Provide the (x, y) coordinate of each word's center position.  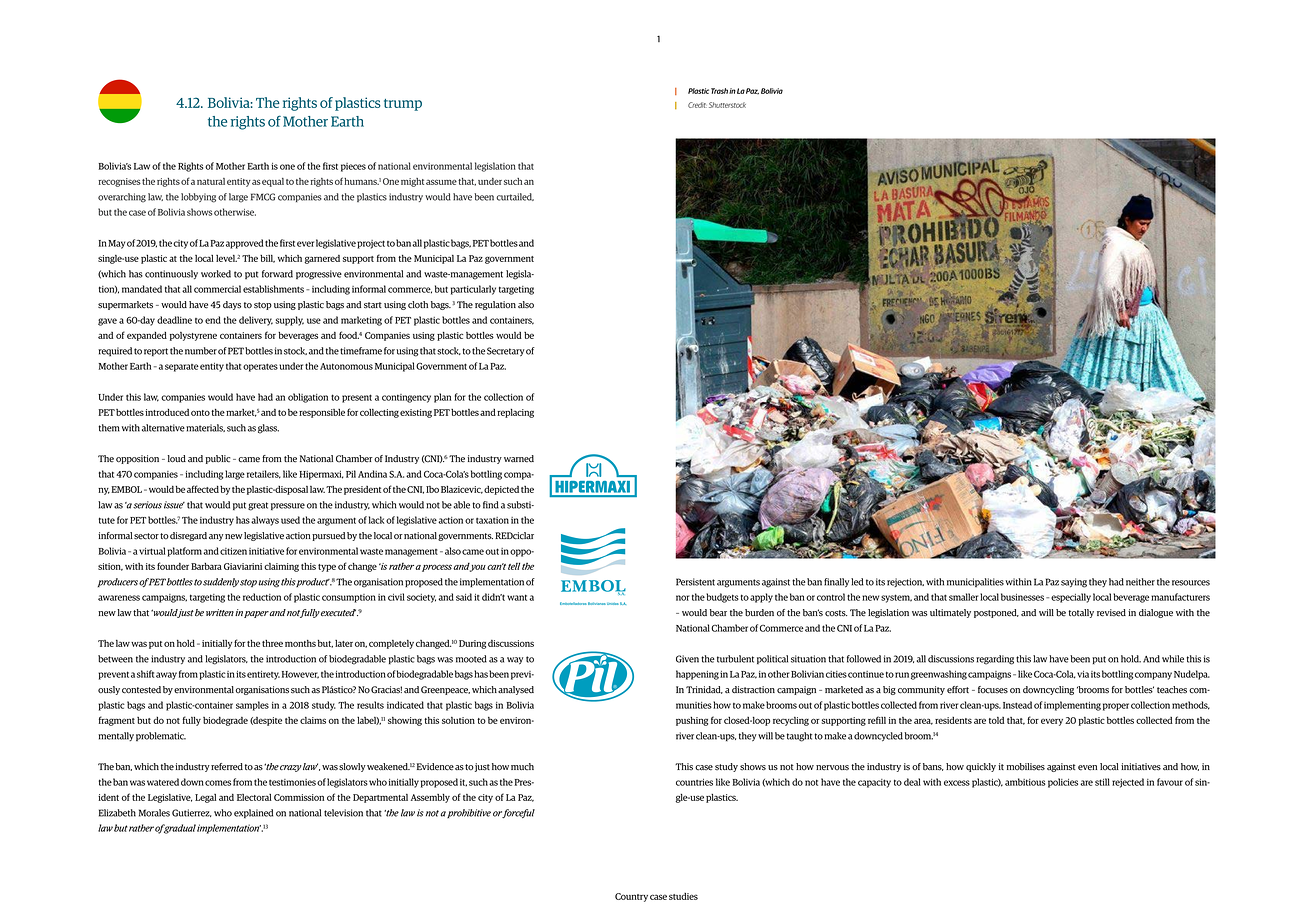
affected (203, 489)
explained (253, 813)
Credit (697, 105)
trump (403, 105)
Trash (719, 91)
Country (631, 897)
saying (1074, 583)
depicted (501, 490)
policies (1063, 783)
